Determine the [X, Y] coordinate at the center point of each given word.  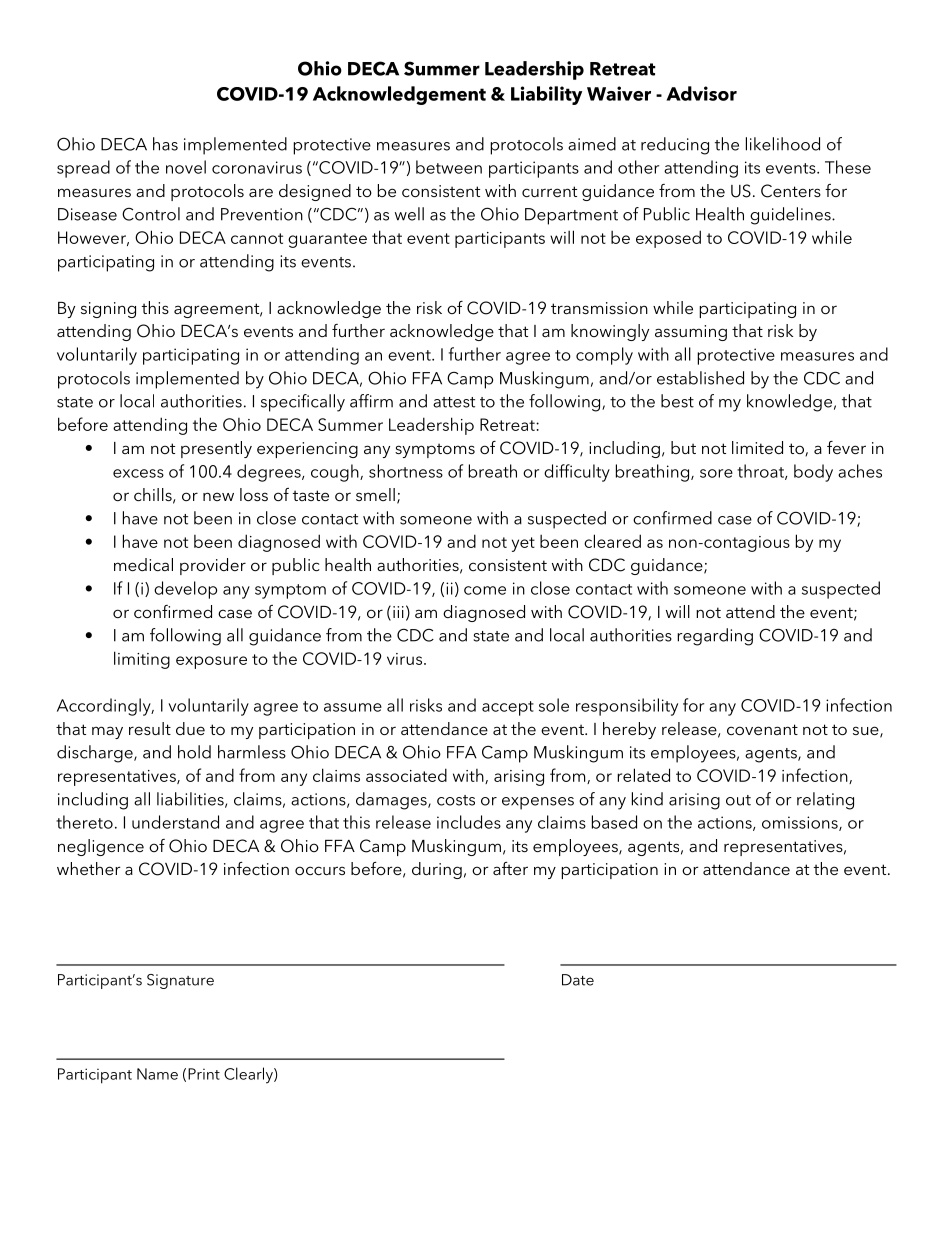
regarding [715, 637]
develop [185, 590]
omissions [801, 823]
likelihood [783, 144]
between [449, 167]
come [485, 590]
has [165, 144]
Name [157, 1074]
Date [578, 980]
